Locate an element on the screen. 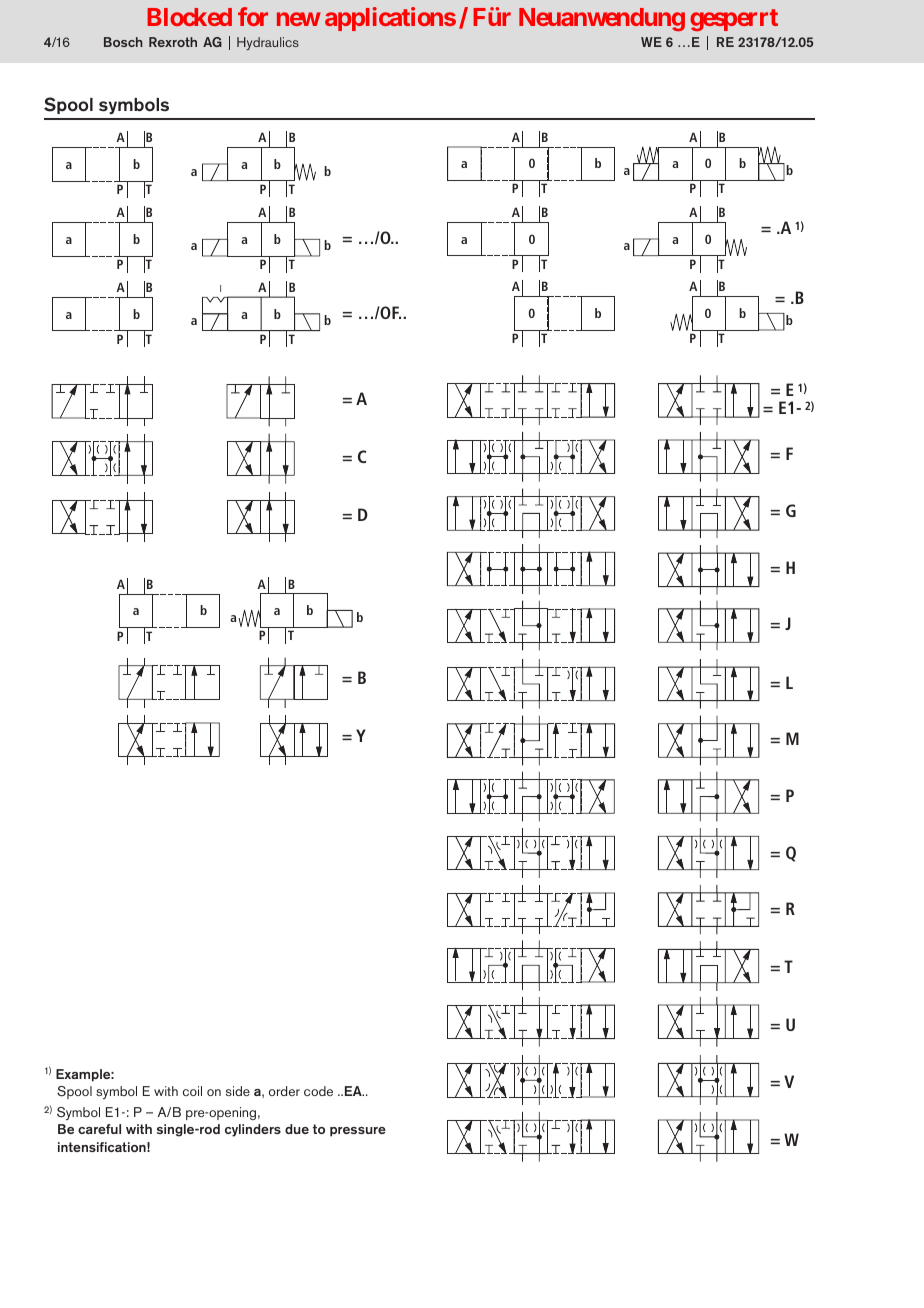 The height and width of the screenshot is (1308, 924). Bosch is located at coordinates (123, 42).
